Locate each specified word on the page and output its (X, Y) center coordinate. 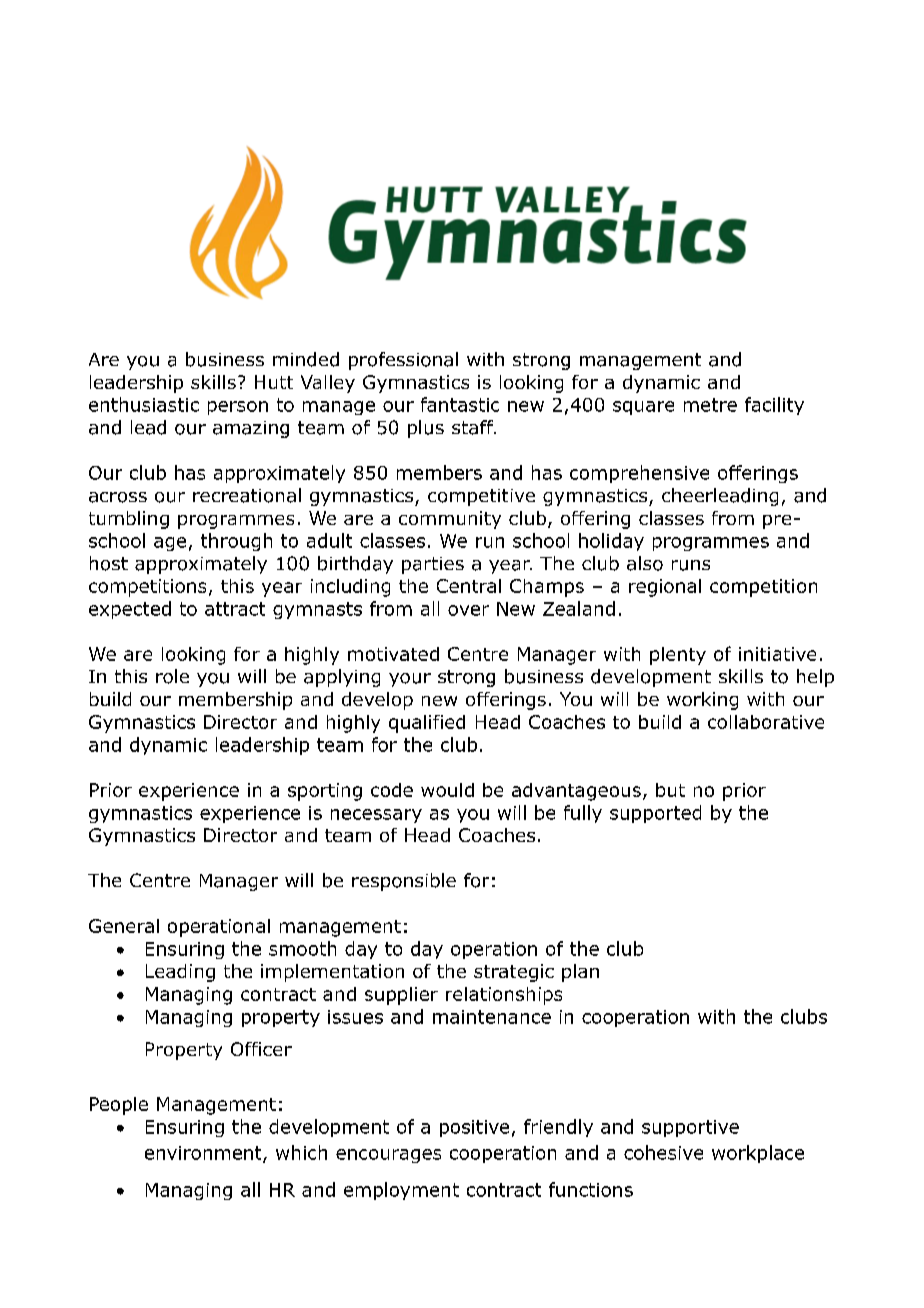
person (238, 408)
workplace (758, 1154)
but (670, 790)
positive (474, 1128)
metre (710, 405)
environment (204, 1154)
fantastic (460, 404)
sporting (325, 792)
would (447, 790)
